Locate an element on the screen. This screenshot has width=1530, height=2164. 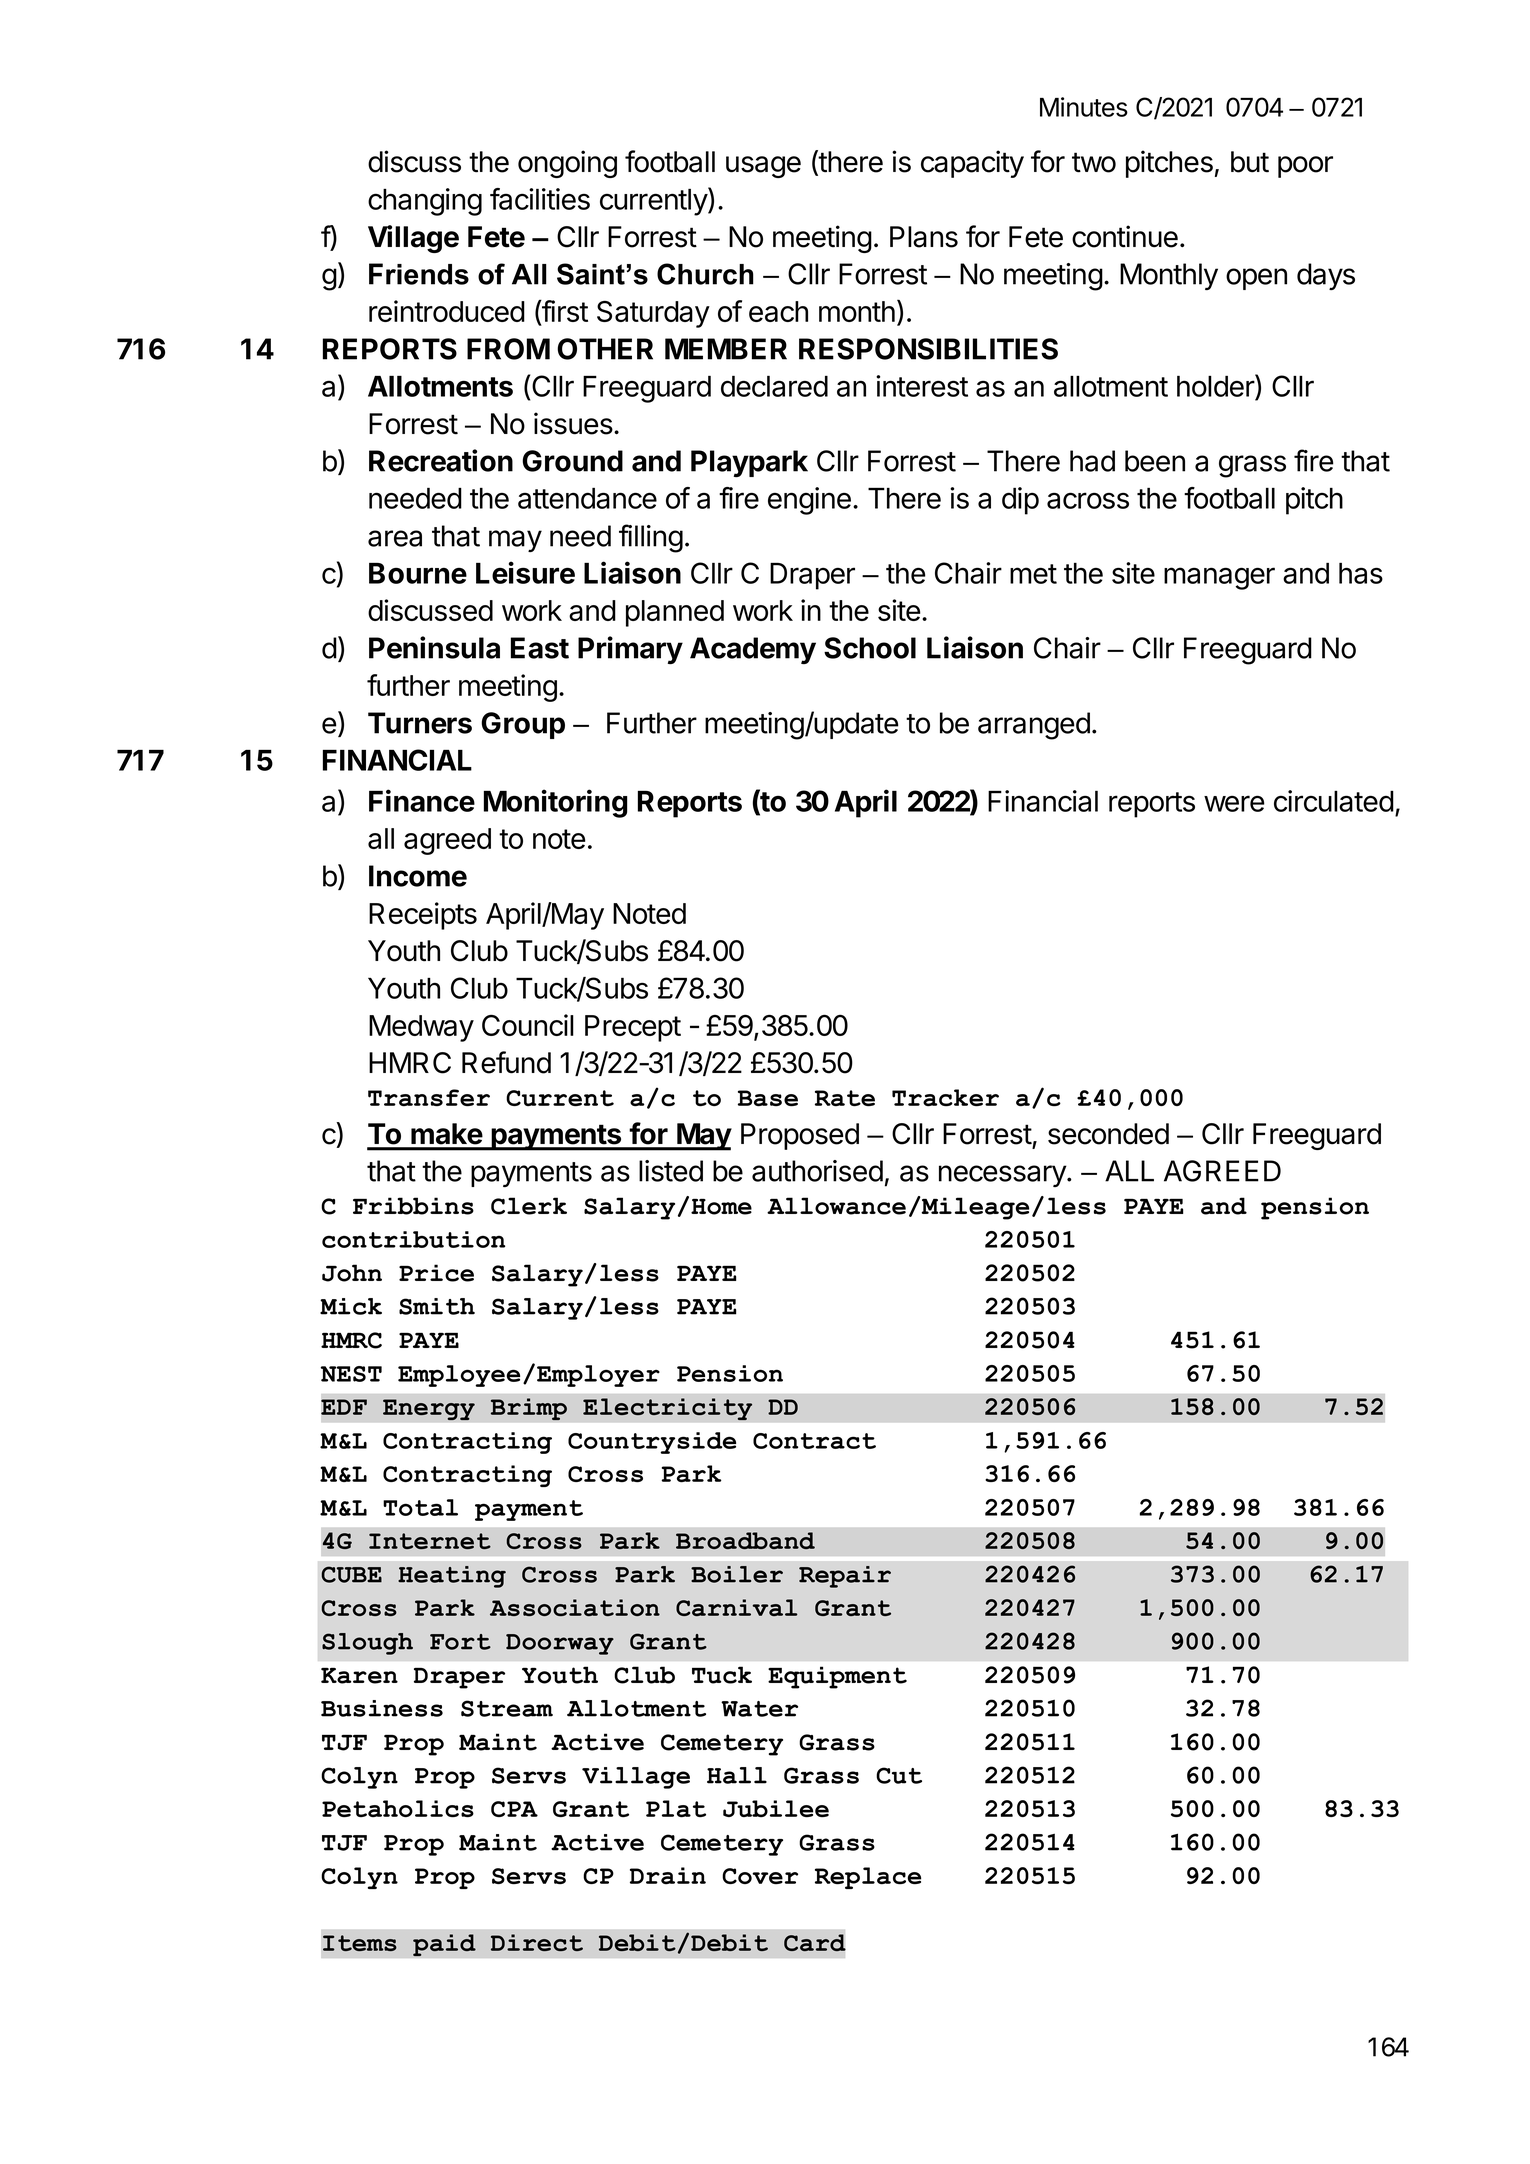
changing is located at coordinates (425, 202).
